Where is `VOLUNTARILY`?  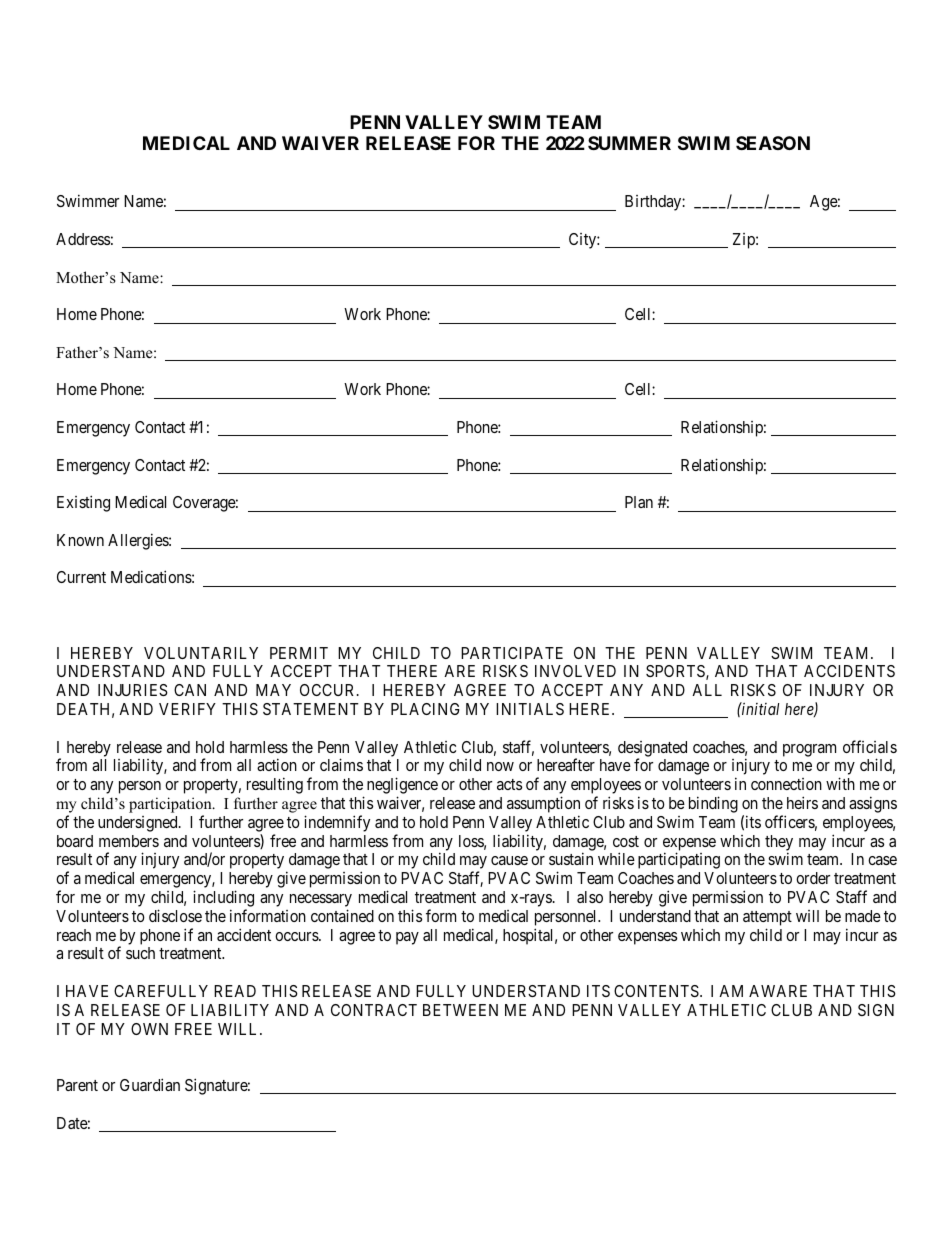 VOLUNTARILY is located at coordinates (201, 653).
